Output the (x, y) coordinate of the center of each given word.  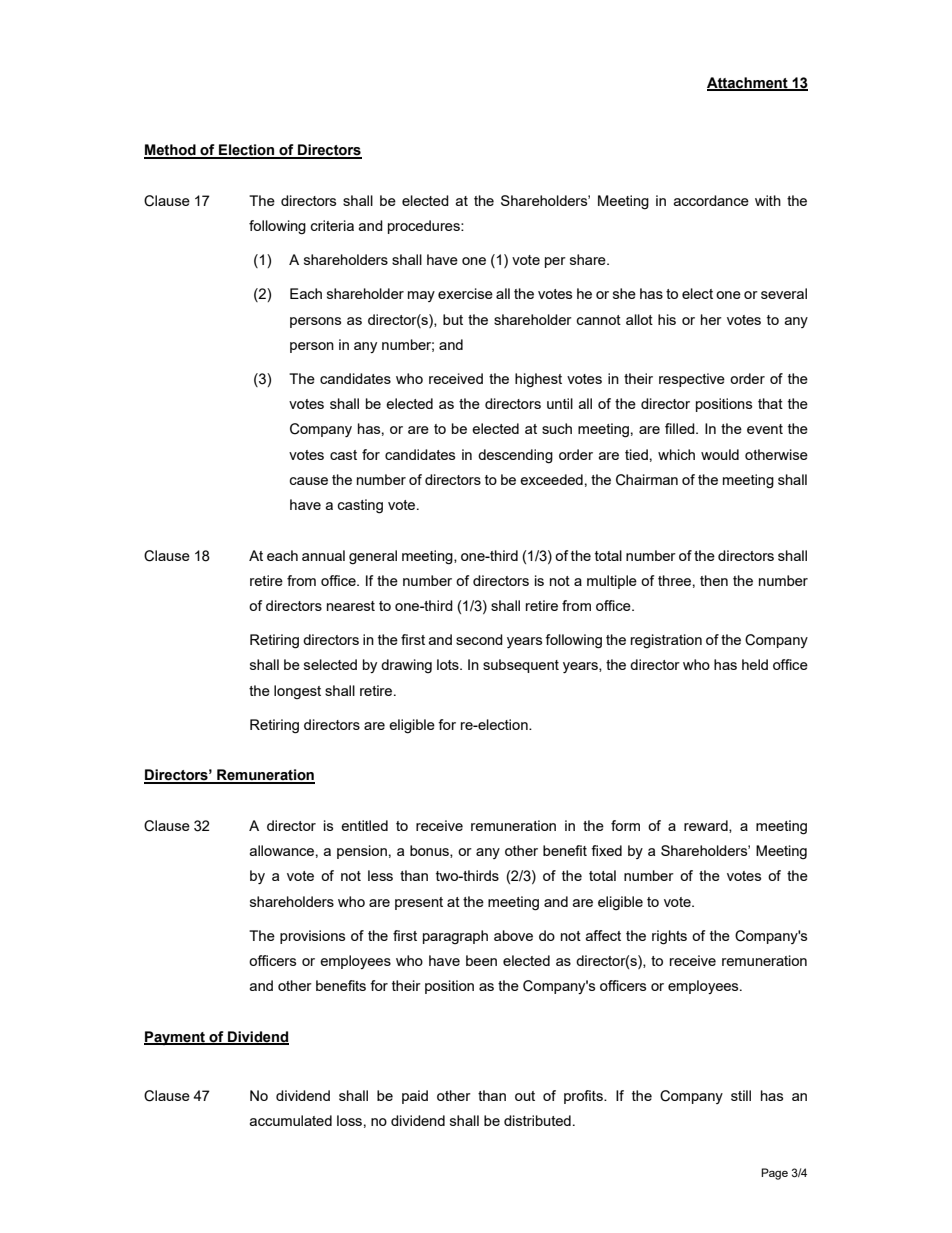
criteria (332, 225)
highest (538, 380)
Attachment (748, 84)
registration (666, 641)
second (479, 639)
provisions (312, 937)
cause (309, 481)
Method (171, 151)
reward (707, 826)
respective (692, 380)
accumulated (291, 1120)
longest (297, 692)
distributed (537, 1120)
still (741, 1095)
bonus (430, 851)
